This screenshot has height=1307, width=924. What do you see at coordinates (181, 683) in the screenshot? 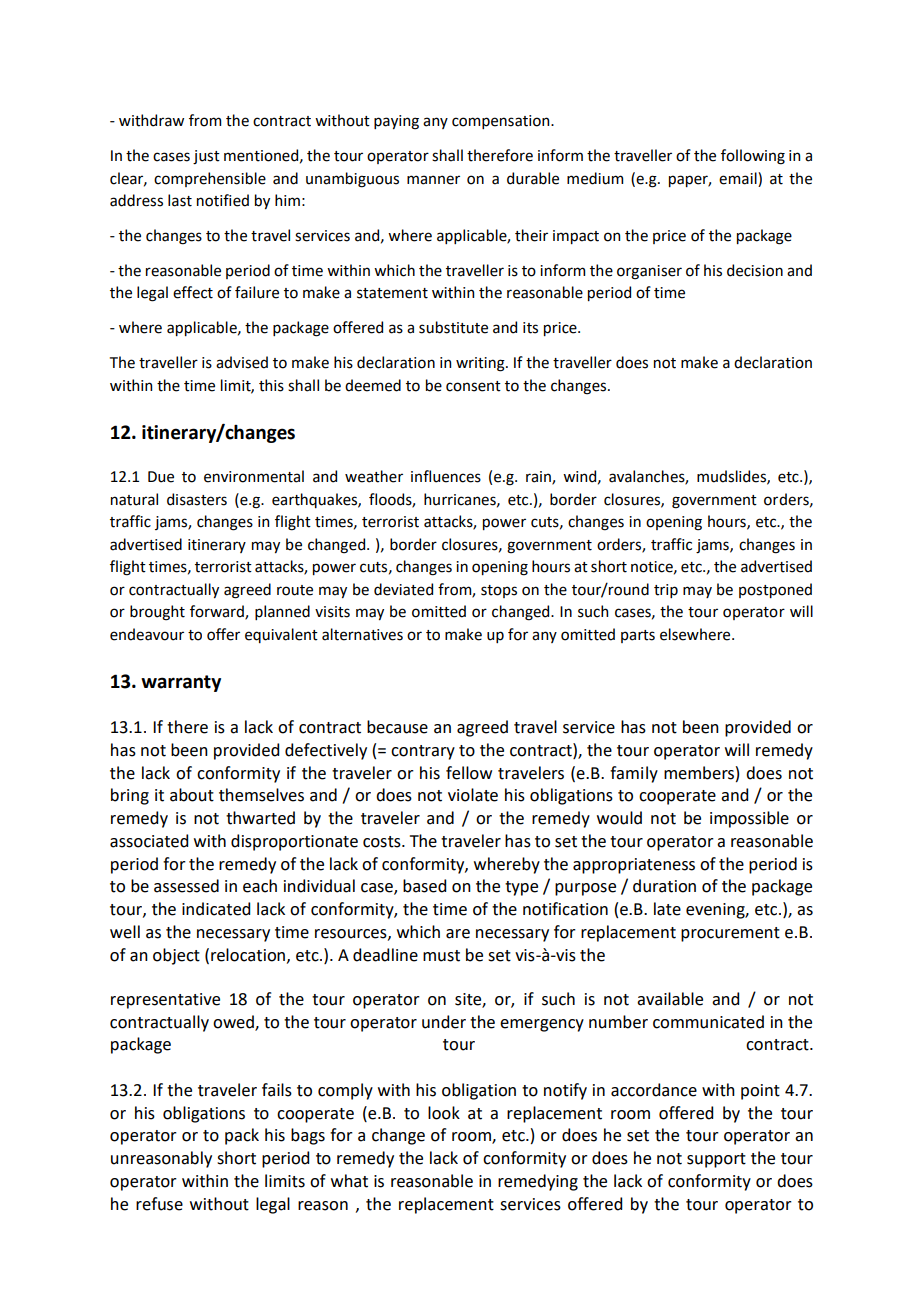
I see `warranty` at bounding box center [181, 683].
